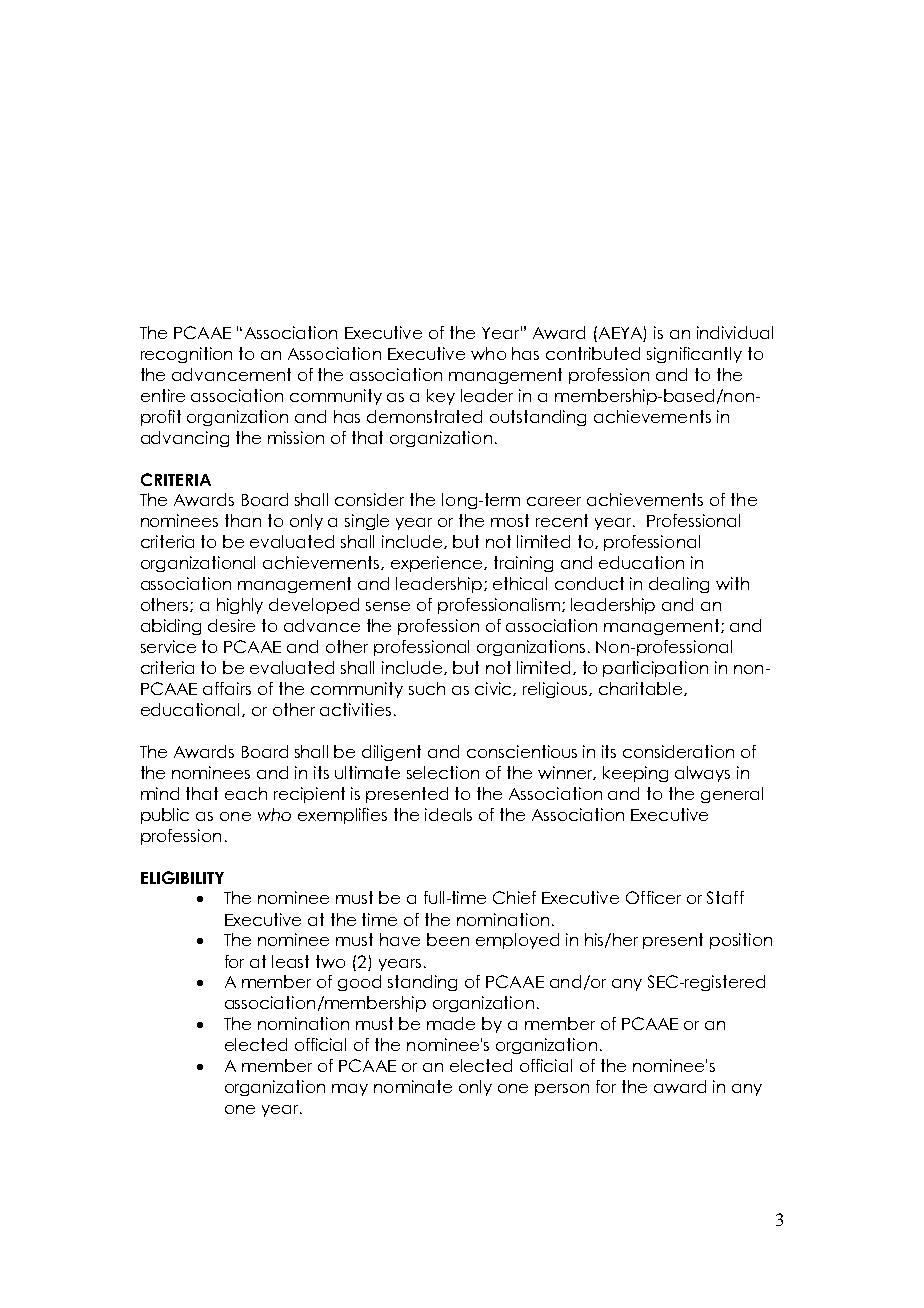 The image size is (924, 1308). Describe the element at coordinates (441, 397) in the screenshot. I see `key` at that location.
